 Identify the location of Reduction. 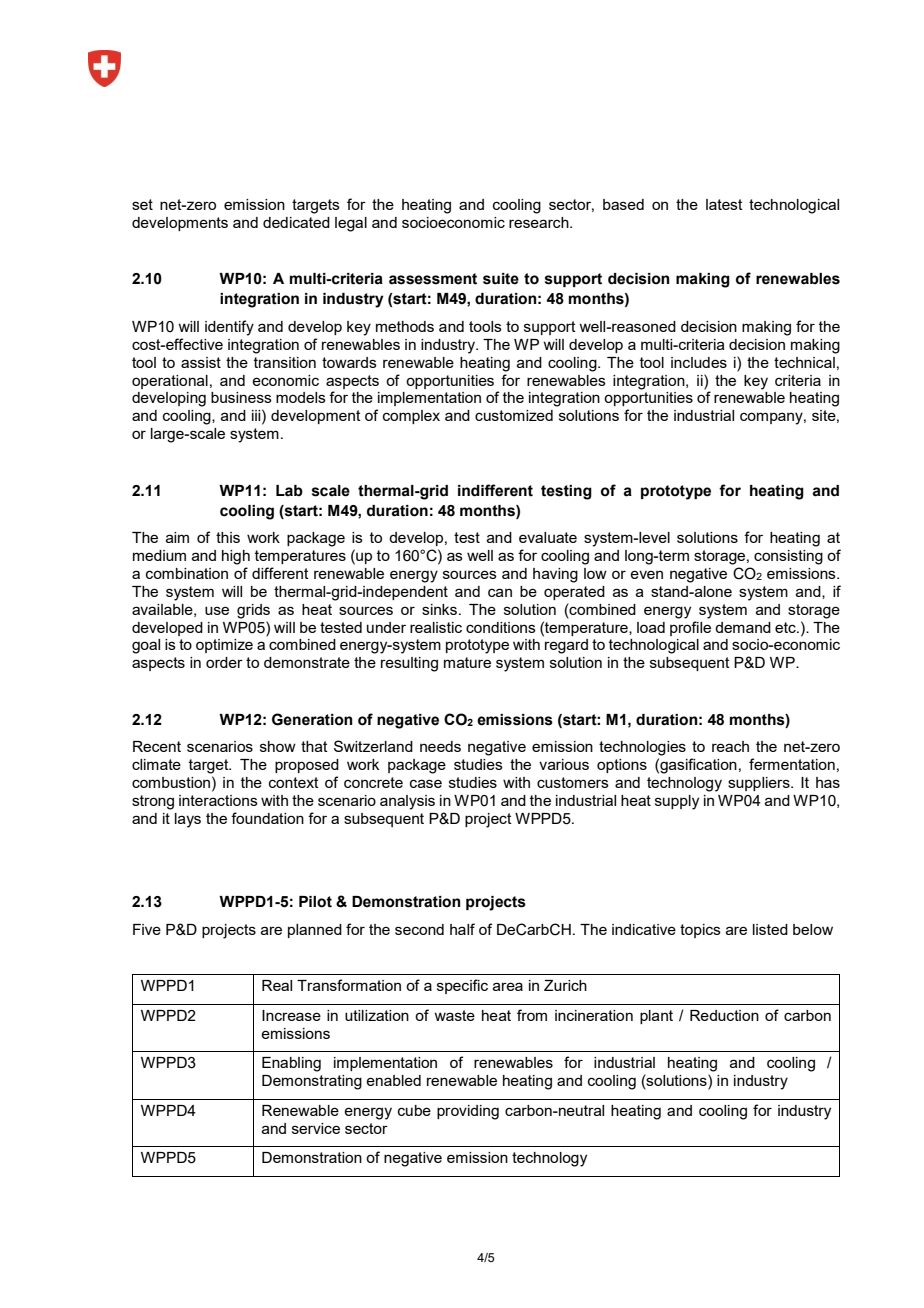
(724, 1015).
